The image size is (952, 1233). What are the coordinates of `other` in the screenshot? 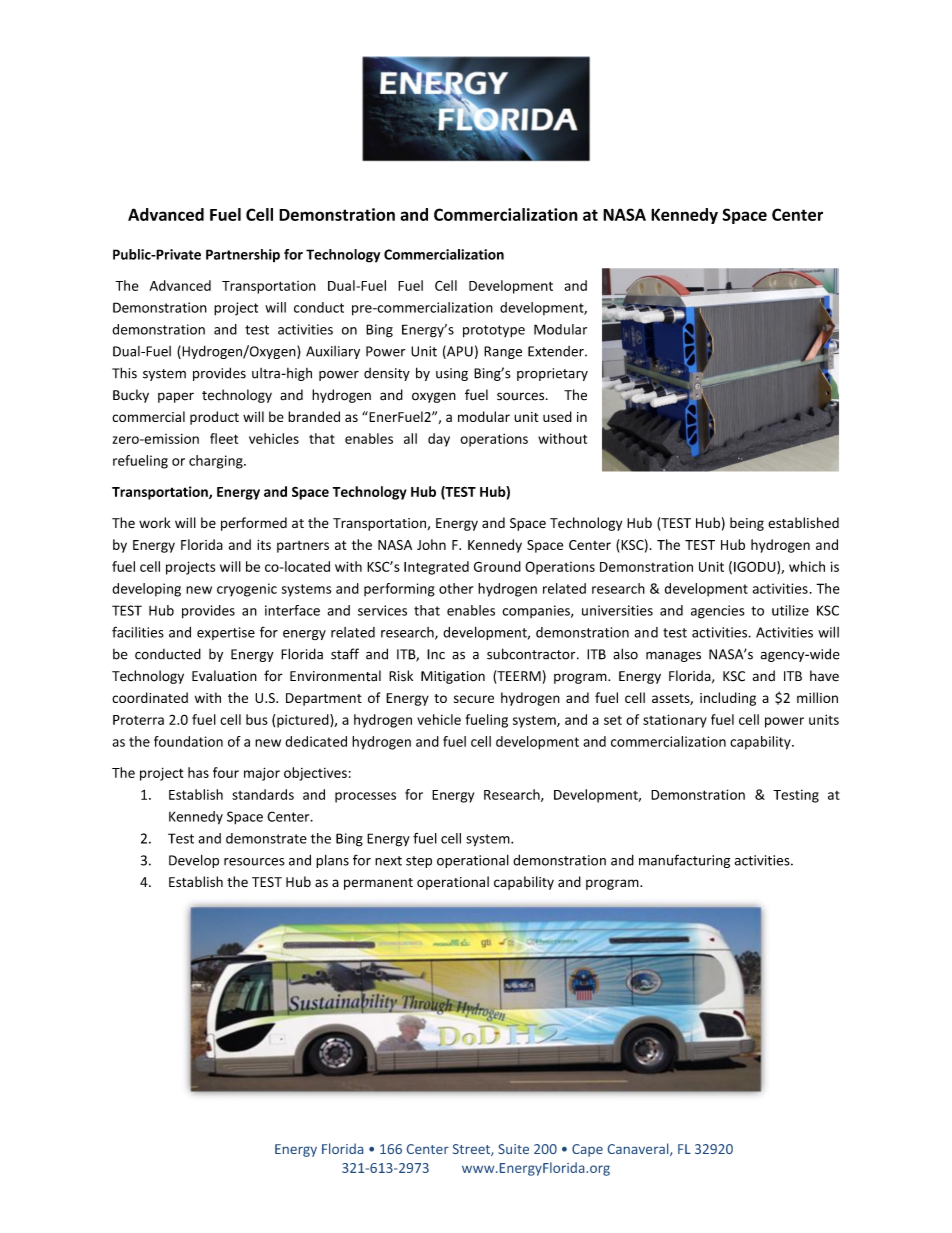 It's located at (456, 588).
